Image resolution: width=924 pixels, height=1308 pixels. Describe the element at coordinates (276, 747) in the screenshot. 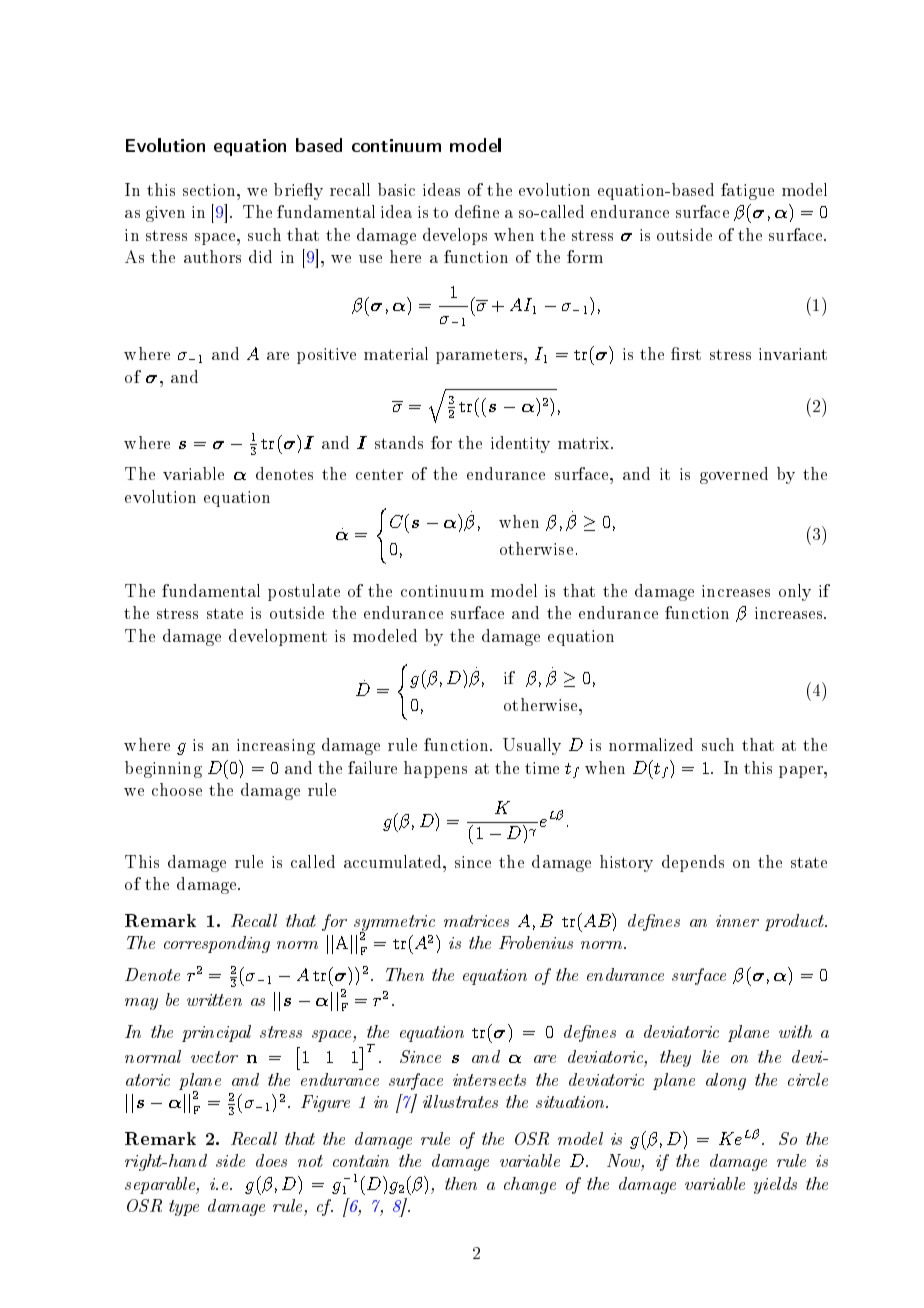

I see `increasing` at that location.
